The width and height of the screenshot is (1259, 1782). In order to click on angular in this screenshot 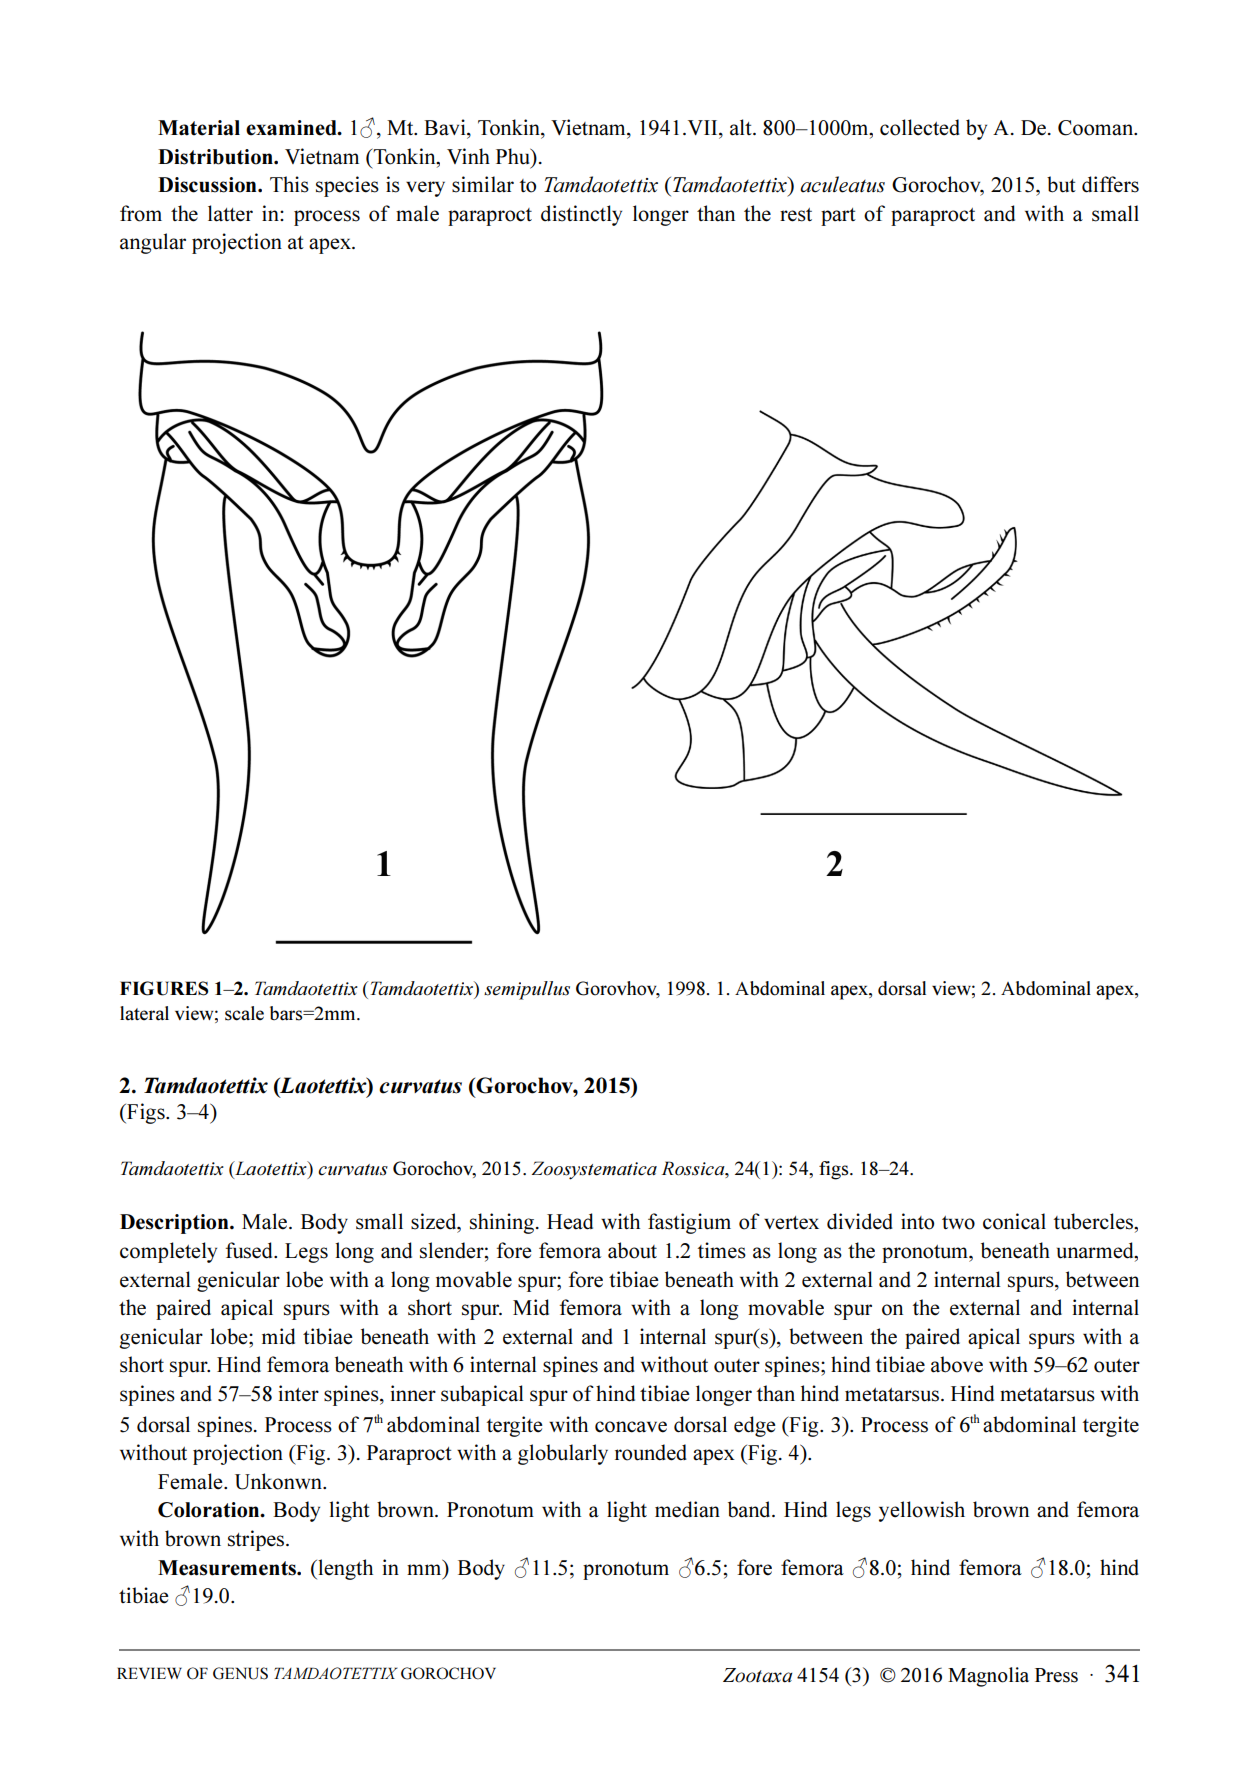, I will do `click(153, 243)`.
